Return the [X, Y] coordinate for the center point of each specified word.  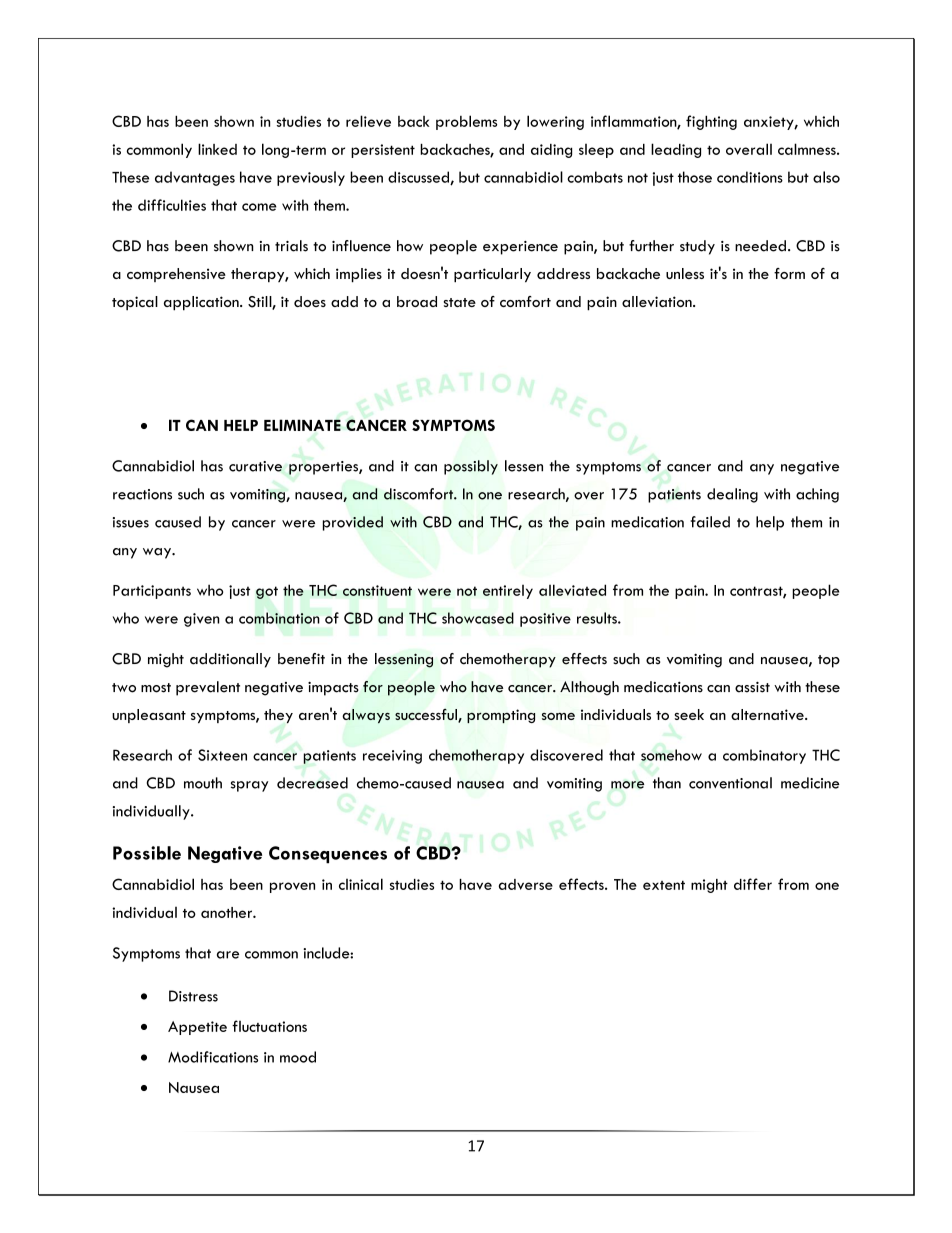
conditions [750, 177]
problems [466, 122]
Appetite [197, 1028]
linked [217, 149]
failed [710, 522]
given [201, 620]
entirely [508, 592]
